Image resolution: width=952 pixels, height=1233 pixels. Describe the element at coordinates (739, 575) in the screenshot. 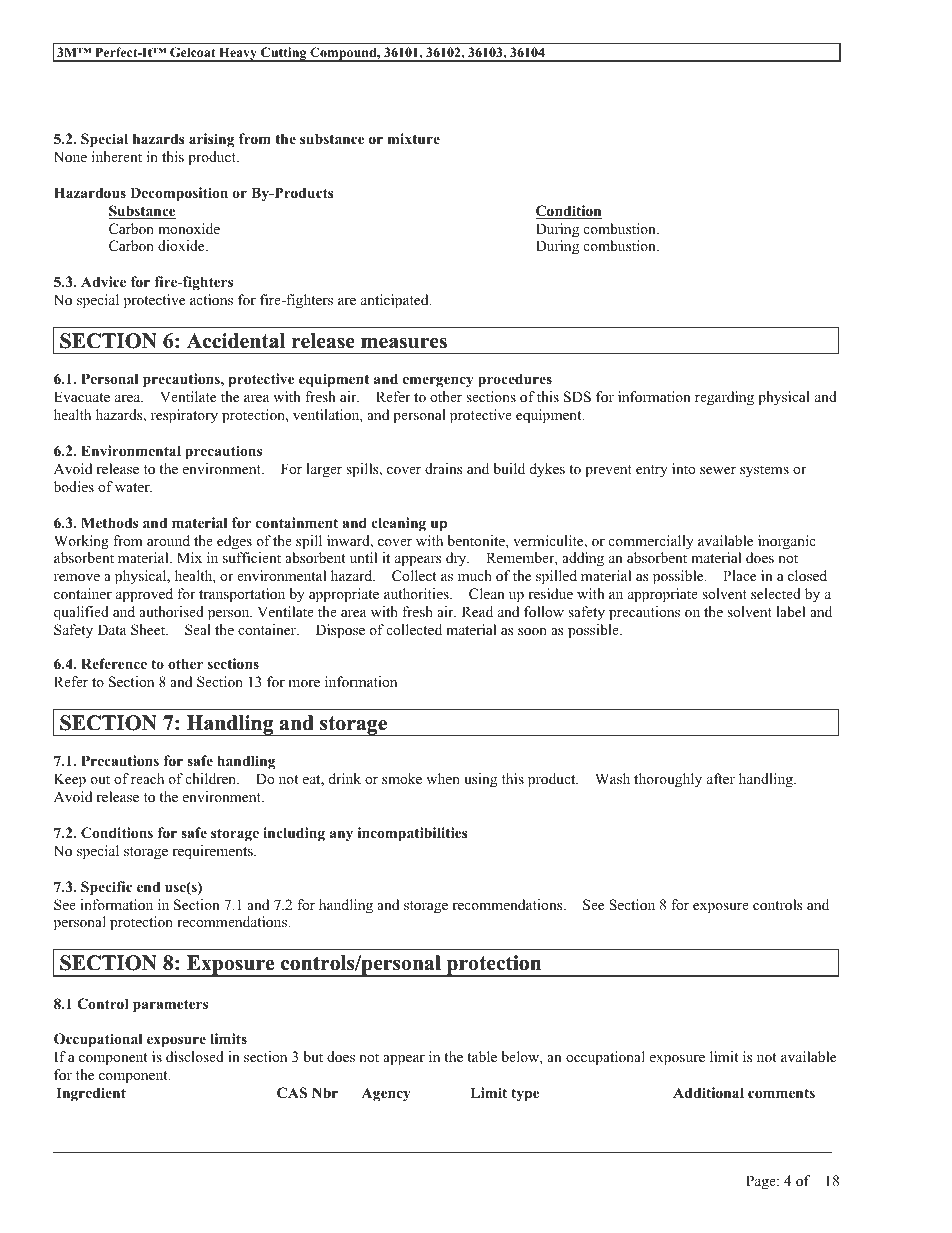

I see `Place` at that location.
